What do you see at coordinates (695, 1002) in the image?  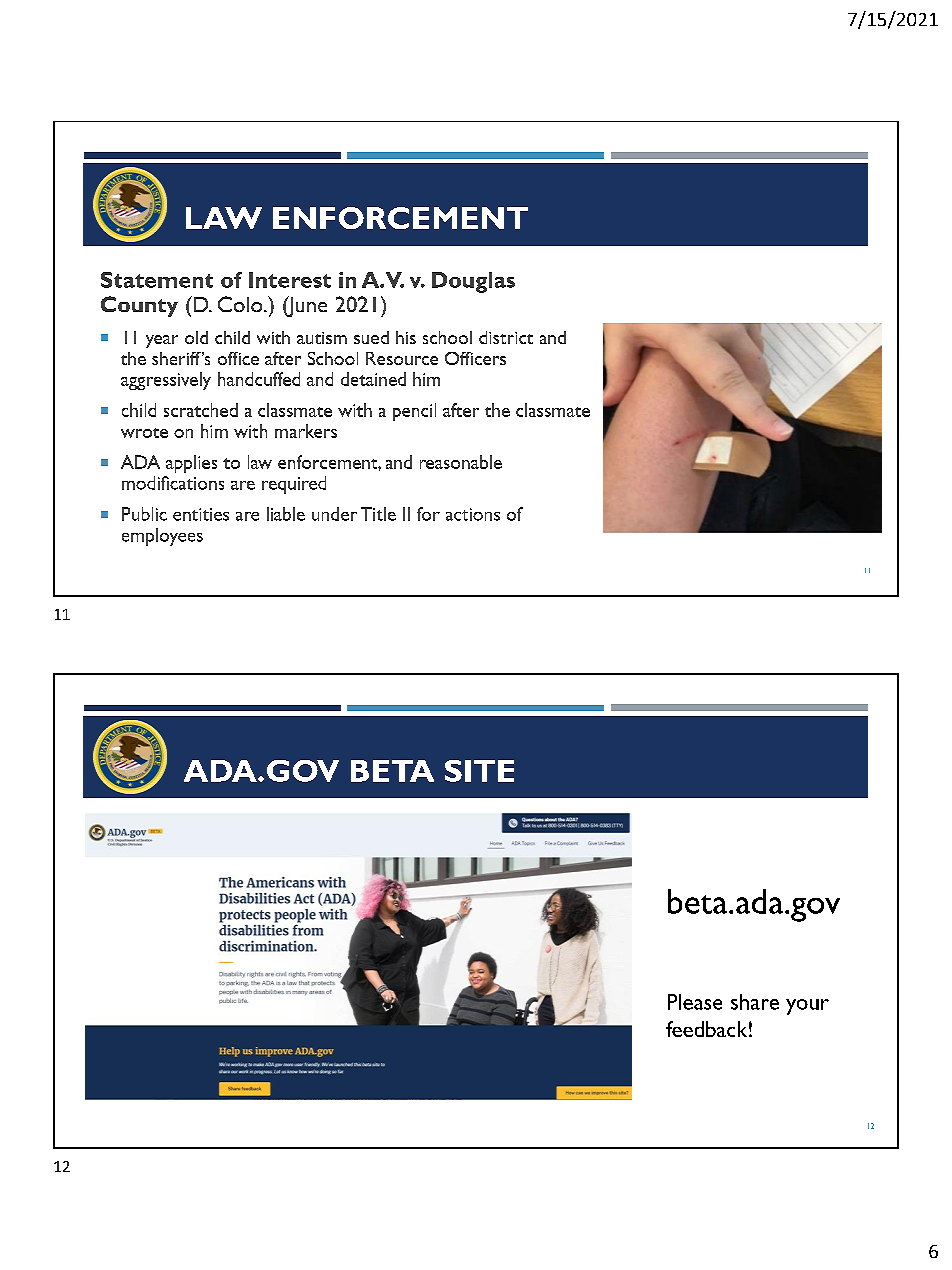 I see `Please` at bounding box center [695, 1002].
